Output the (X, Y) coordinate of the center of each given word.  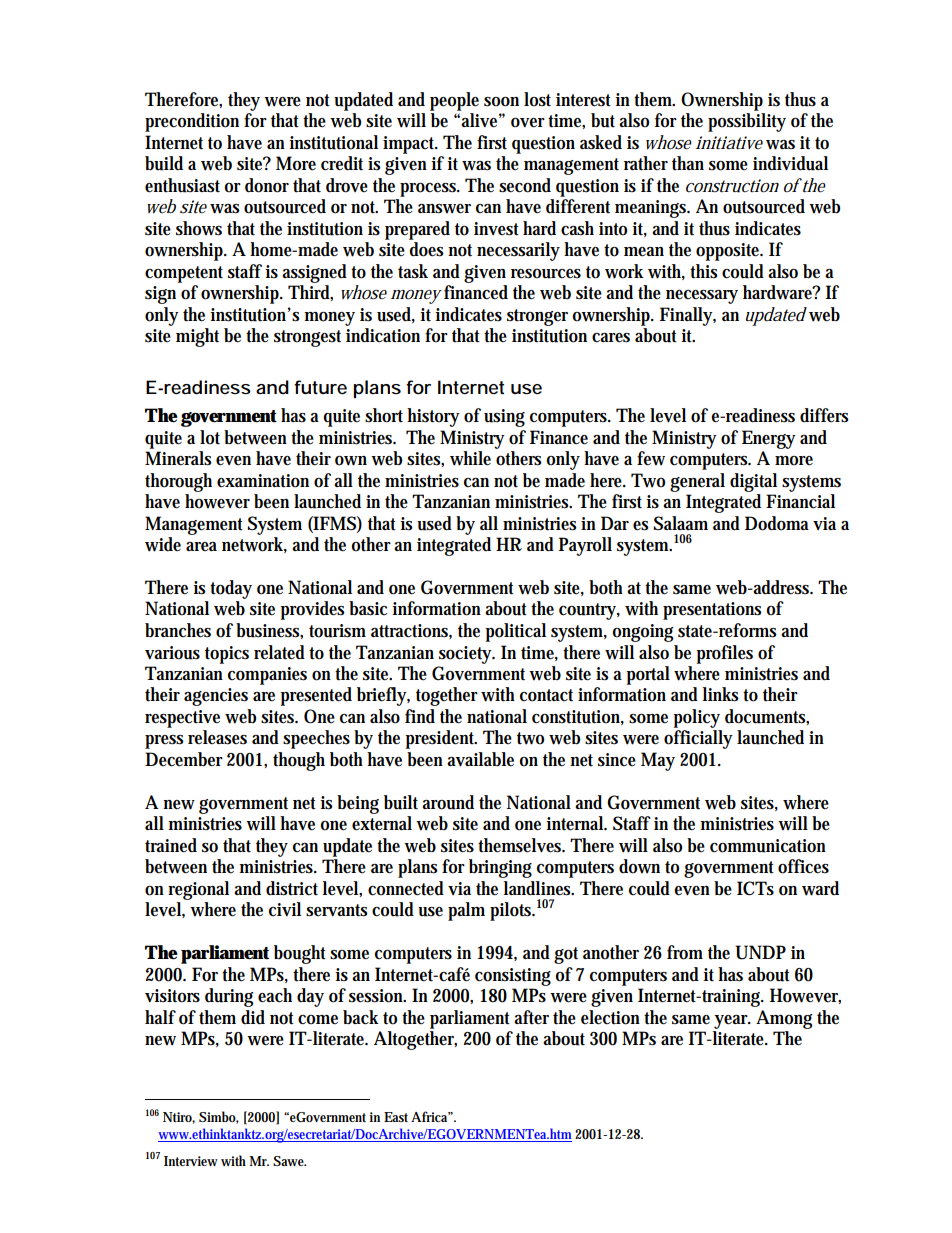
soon (501, 102)
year (732, 1022)
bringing (500, 868)
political (515, 632)
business (268, 630)
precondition (192, 122)
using (504, 418)
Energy (769, 439)
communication (768, 846)
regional (198, 890)
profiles (724, 654)
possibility (747, 122)
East (396, 1117)
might (197, 337)
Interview (191, 1161)
